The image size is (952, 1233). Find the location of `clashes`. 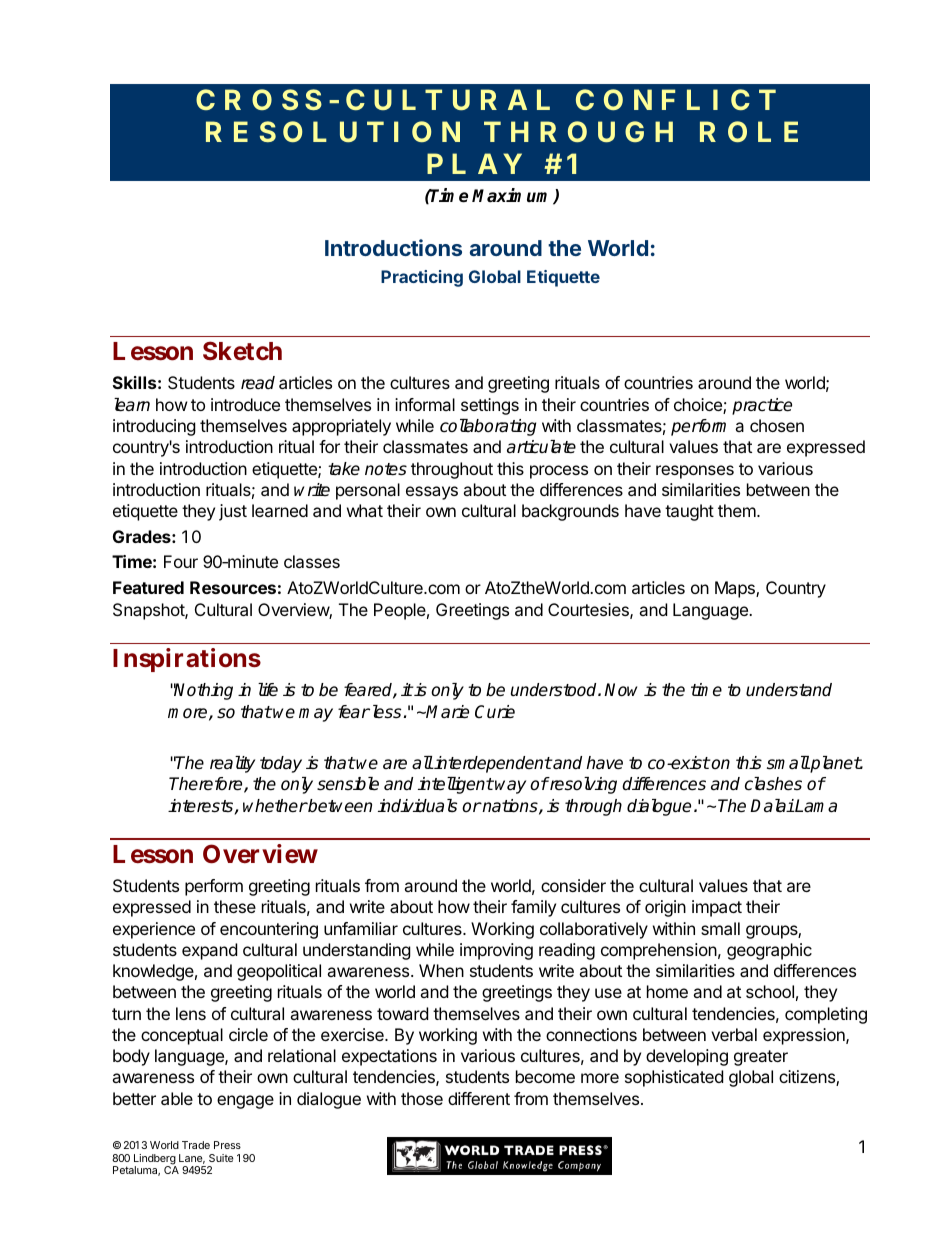

clashes is located at coordinates (773, 784).
